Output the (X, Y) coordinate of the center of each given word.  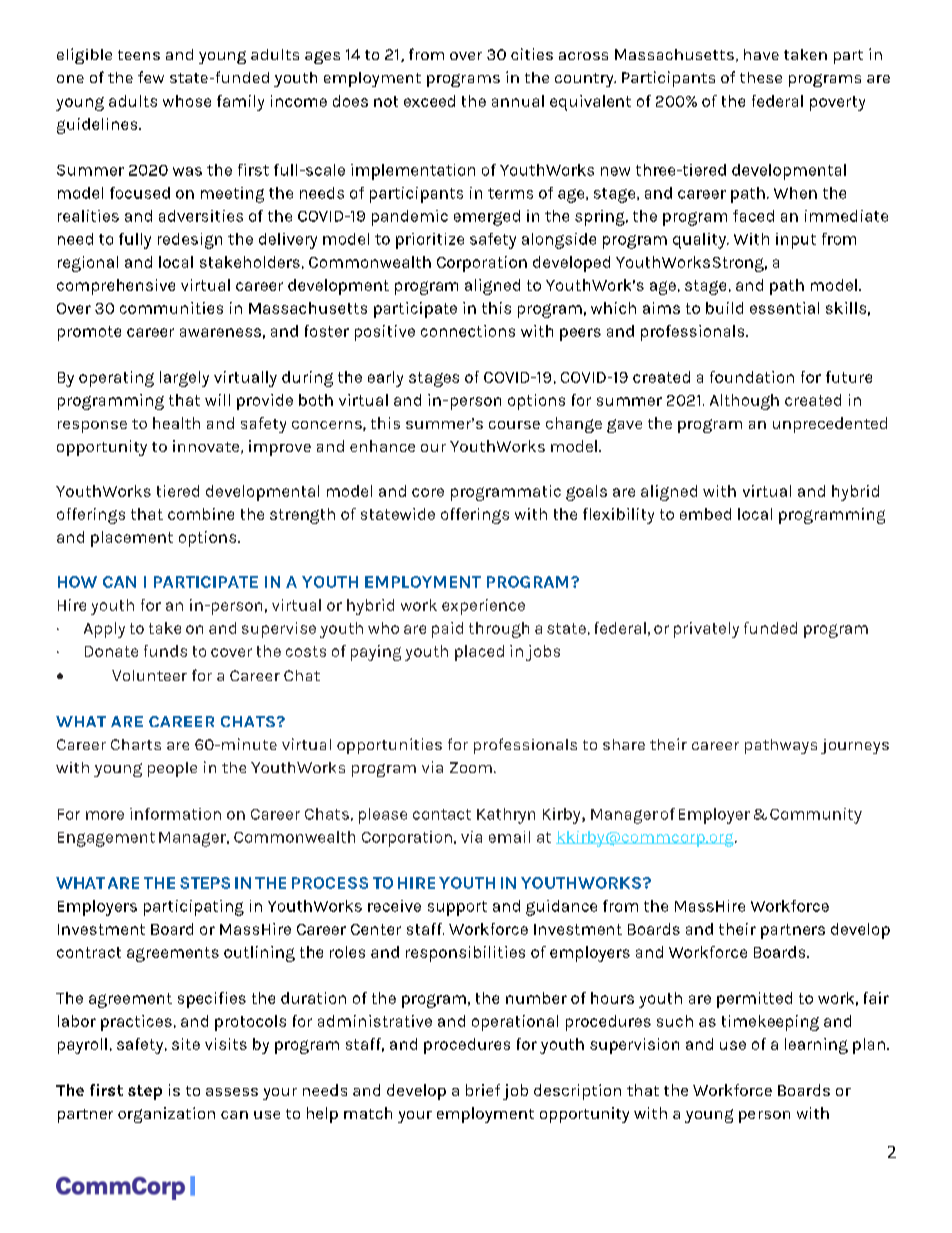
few (151, 77)
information (175, 814)
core (428, 492)
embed (705, 514)
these (761, 77)
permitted (754, 1000)
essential (784, 308)
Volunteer (149, 675)
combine (201, 514)
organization (166, 1115)
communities (171, 308)
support (457, 908)
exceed (429, 101)
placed (479, 653)
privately (706, 630)
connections (468, 331)
